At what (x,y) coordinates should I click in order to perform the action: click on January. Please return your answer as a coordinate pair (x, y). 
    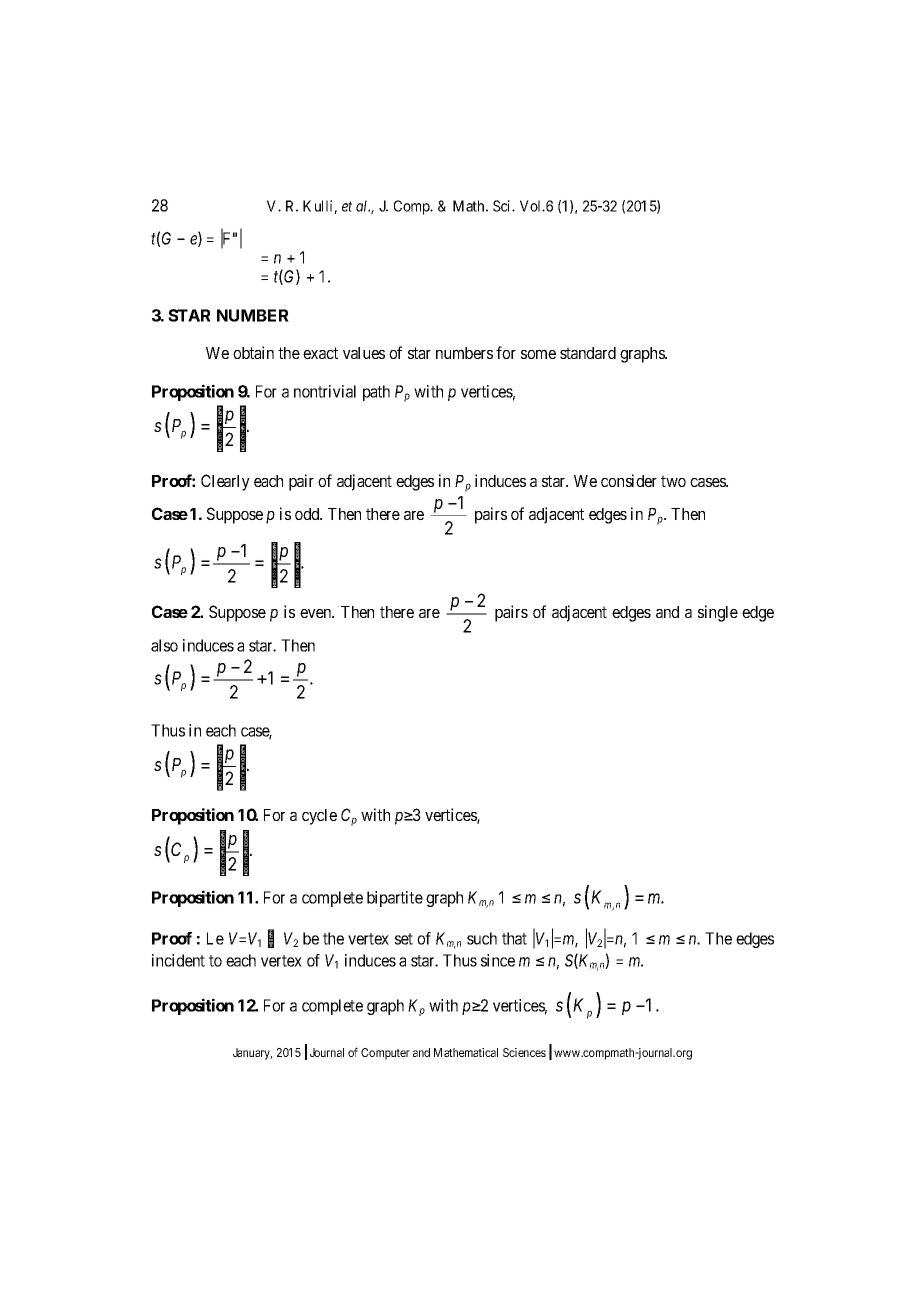
    Looking at the image, I should click on (252, 1054).
